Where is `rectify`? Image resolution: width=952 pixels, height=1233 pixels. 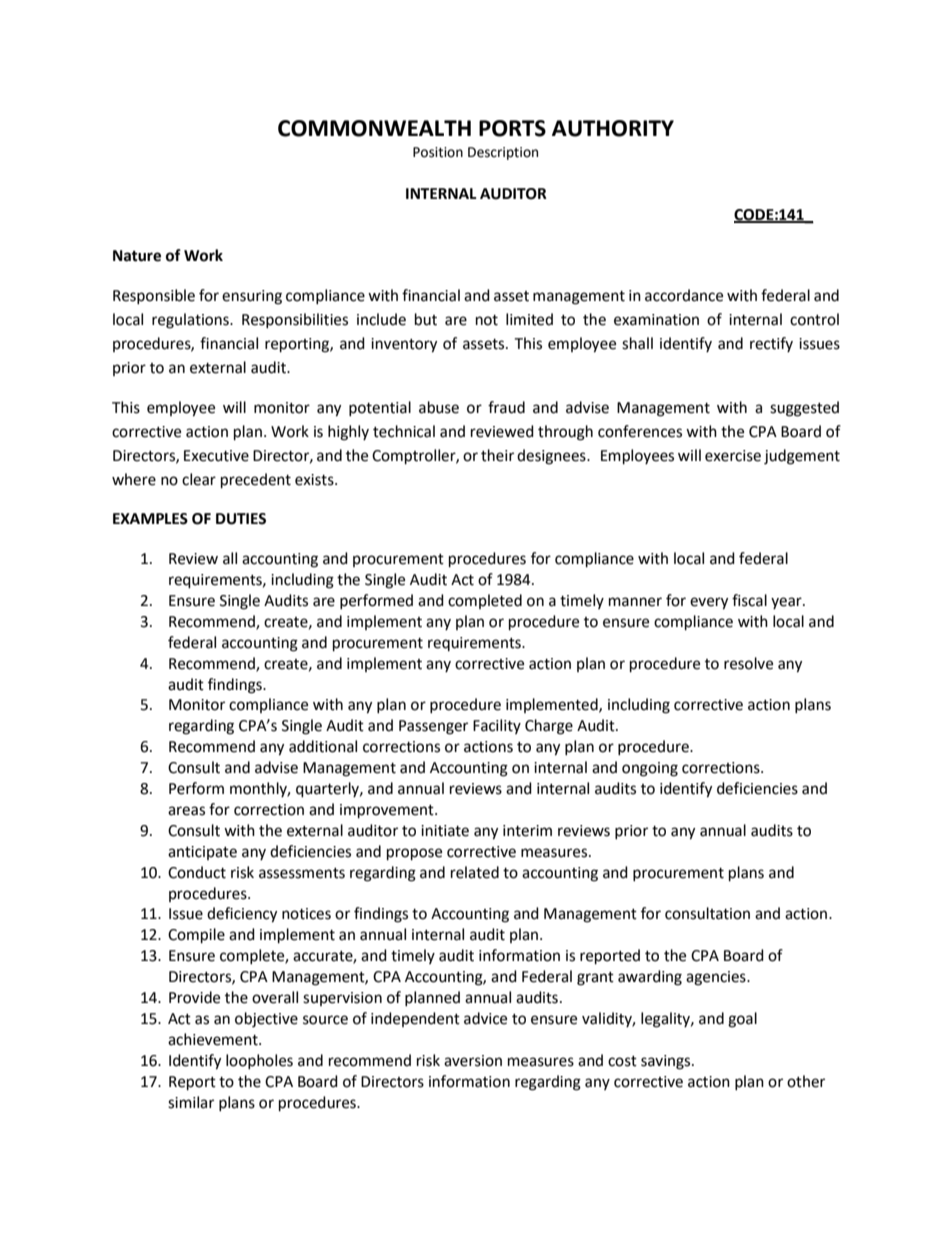 rectify is located at coordinates (771, 344).
